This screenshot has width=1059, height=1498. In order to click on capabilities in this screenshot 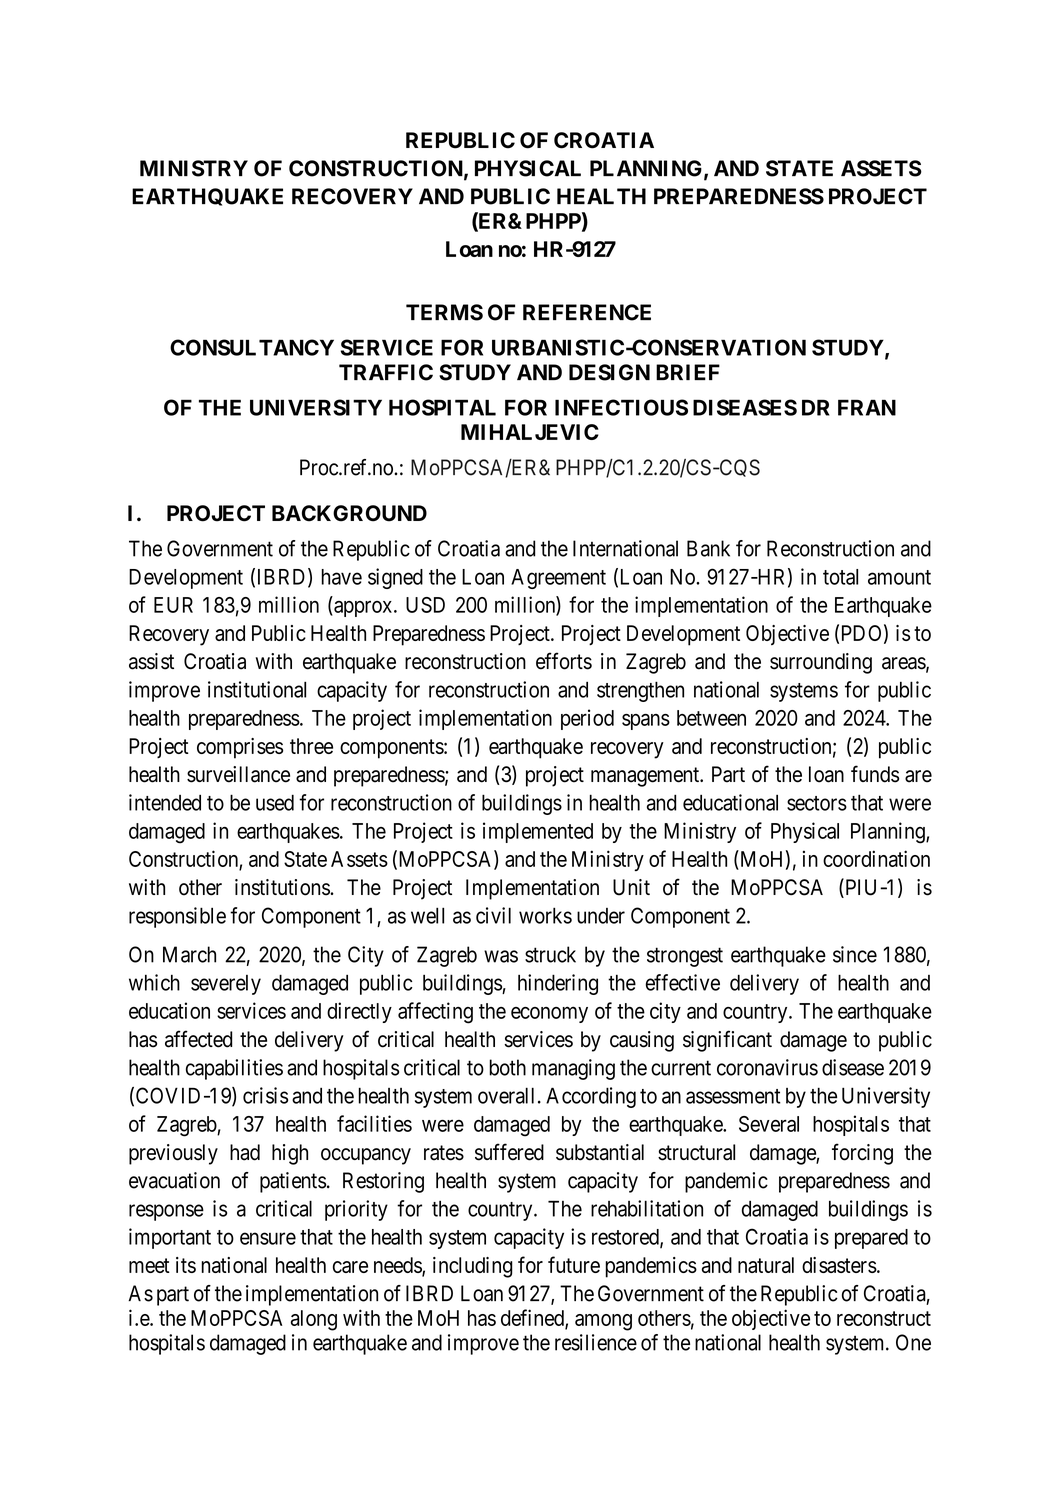, I will do `click(234, 1069)`.
